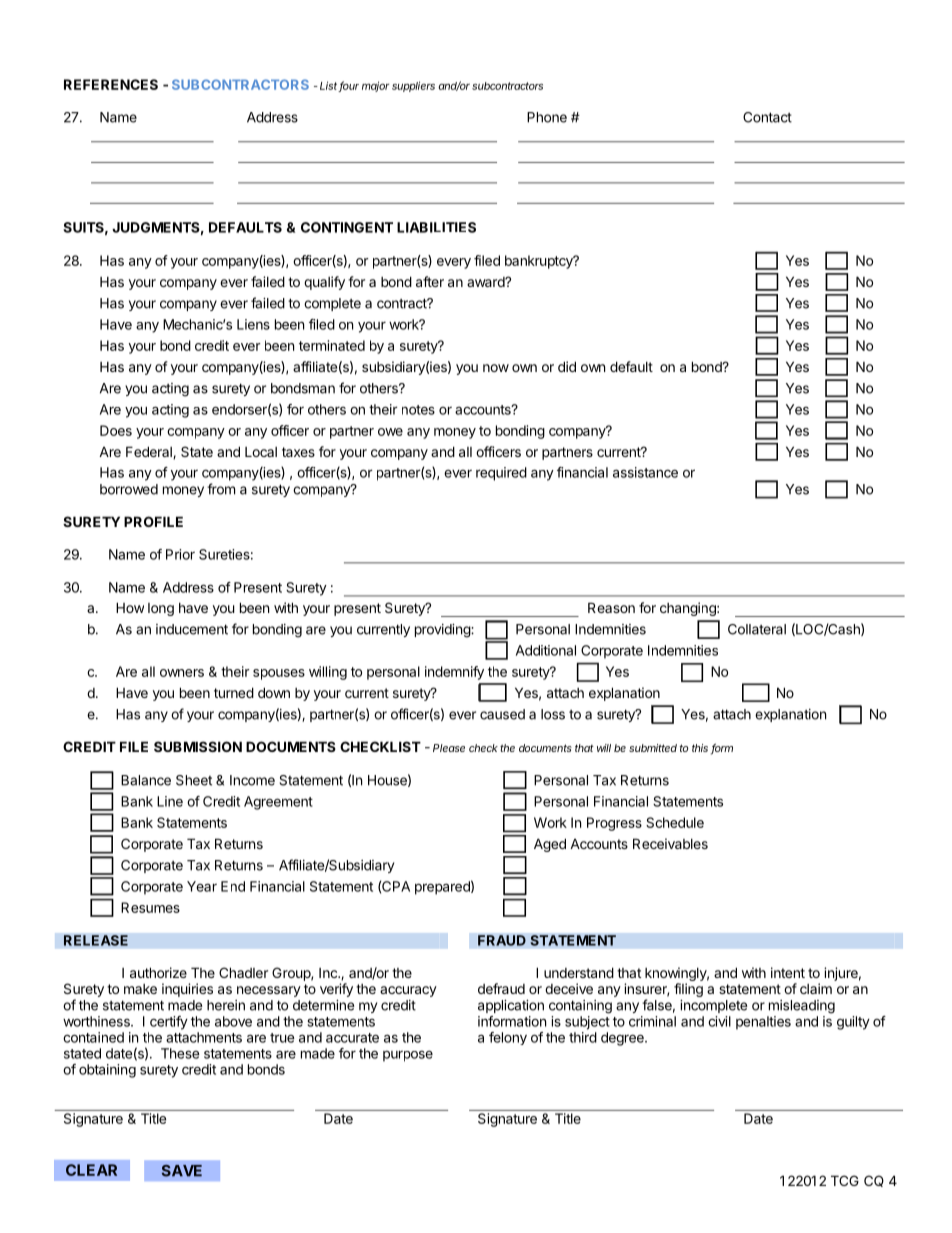  I want to click on REFERENCES, so click(111, 84).
